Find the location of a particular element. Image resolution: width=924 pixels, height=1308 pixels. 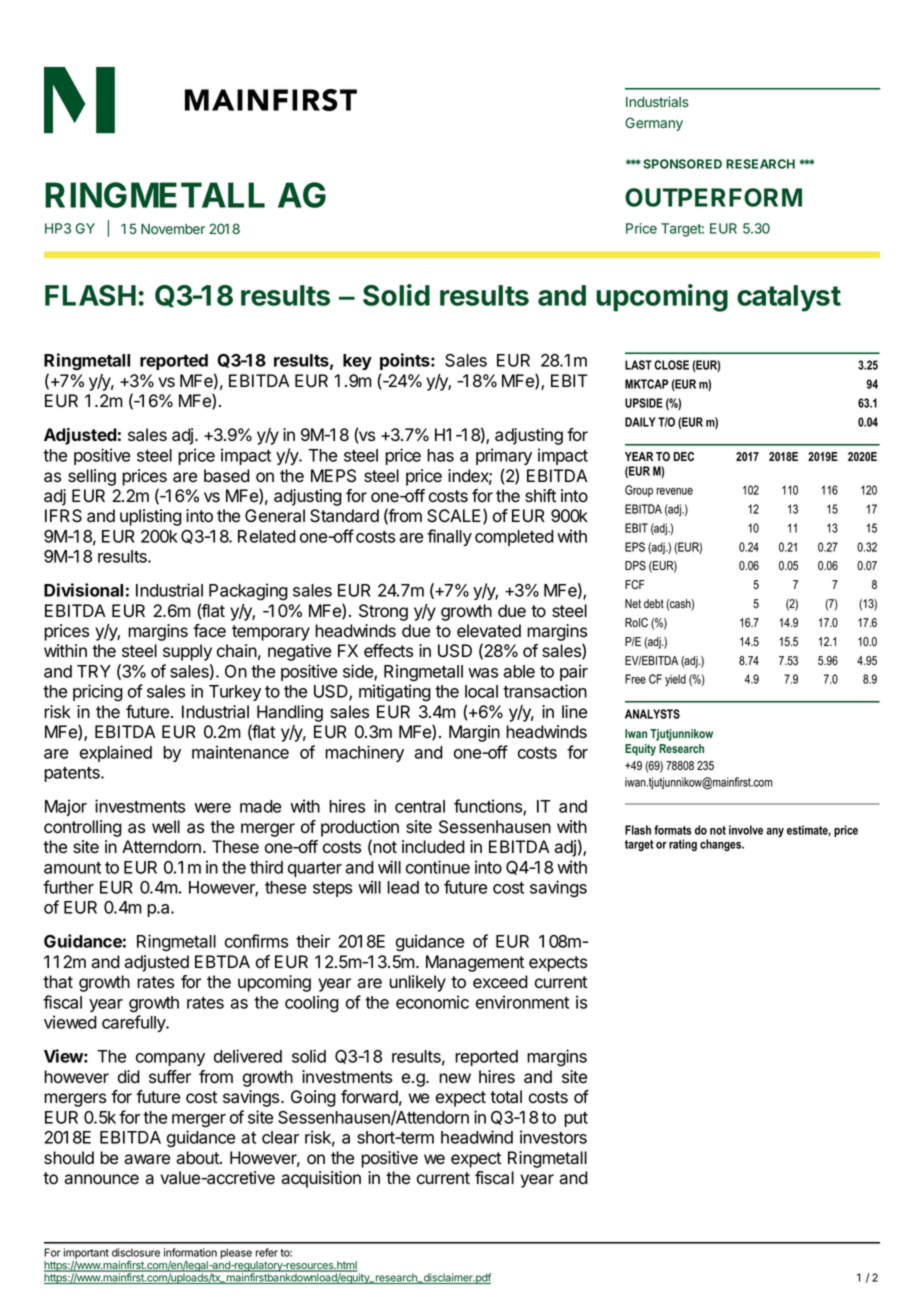

November is located at coordinates (173, 229).
